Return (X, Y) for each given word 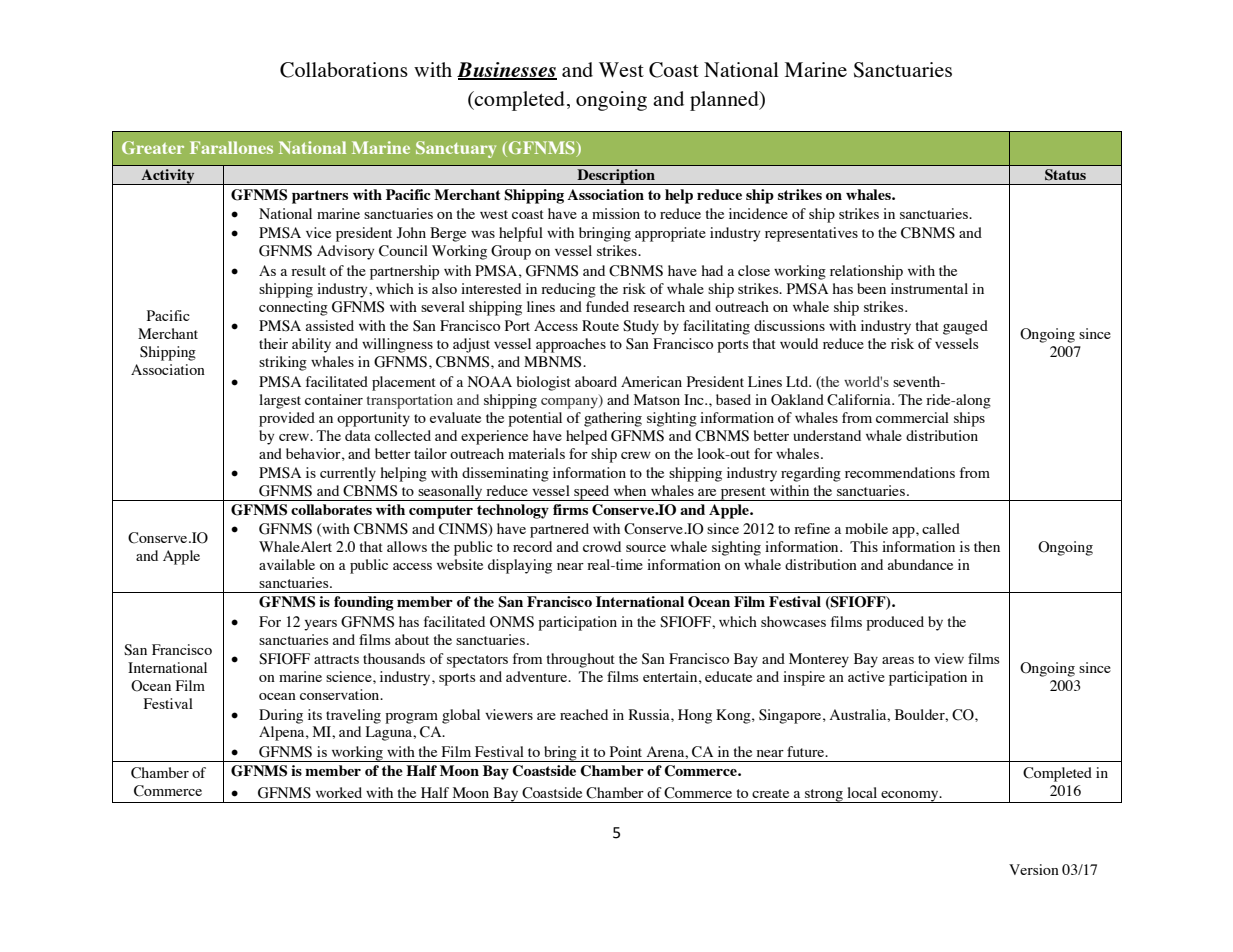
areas (898, 660)
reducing (568, 290)
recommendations (900, 472)
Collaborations (344, 70)
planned (725, 101)
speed (592, 493)
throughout (581, 660)
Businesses (507, 71)
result (308, 270)
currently (348, 474)
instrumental (929, 288)
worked (339, 792)
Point (626, 751)
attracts (336, 659)
